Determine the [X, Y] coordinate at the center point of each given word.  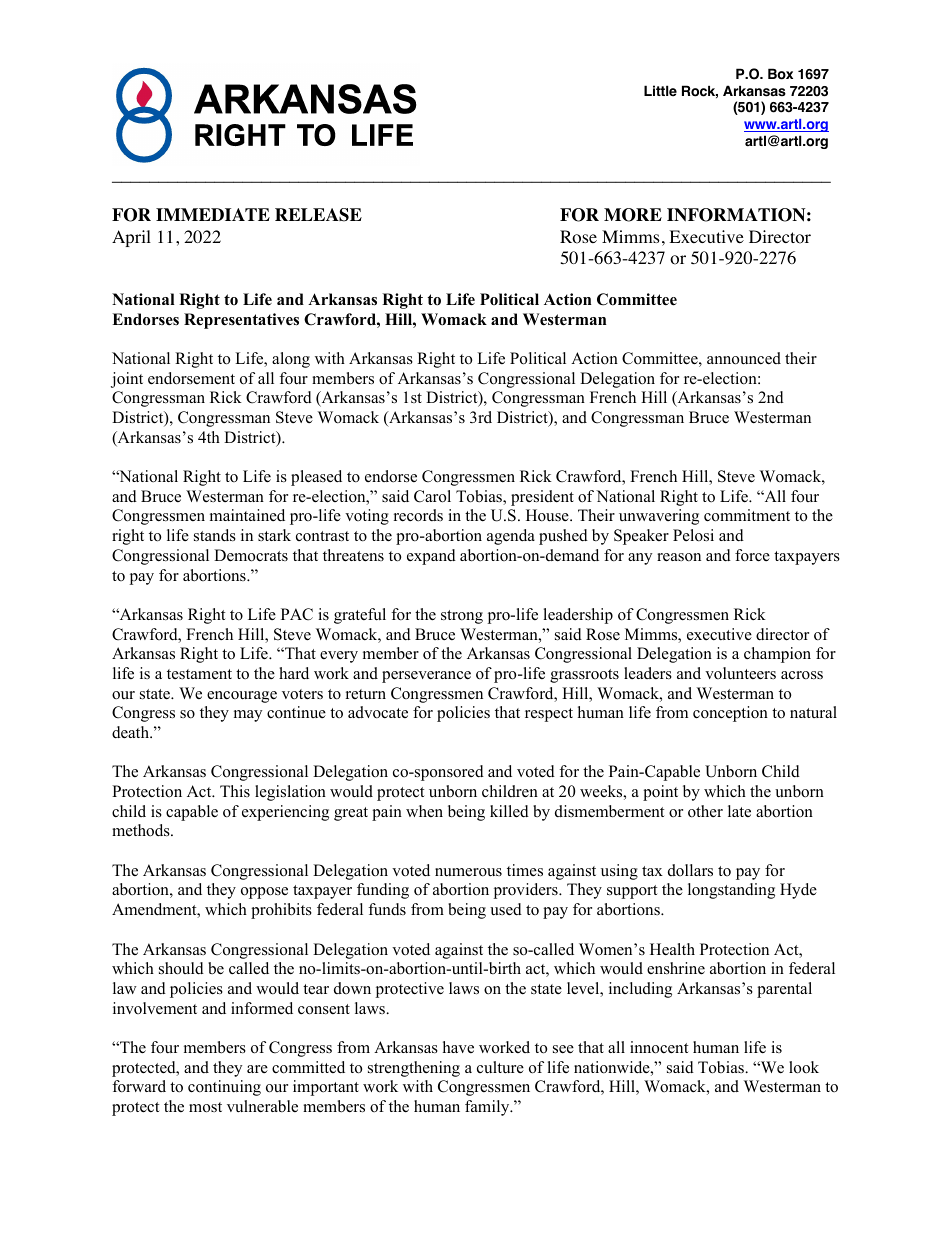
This [235, 791]
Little [660, 91]
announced [744, 358]
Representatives [241, 321]
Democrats [251, 555]
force [752, 555]
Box [780, 74]
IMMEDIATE [213, 214]
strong [462, 617]
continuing [224, 1088]
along [291, 360]
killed [509, 811]
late [739, 811]
